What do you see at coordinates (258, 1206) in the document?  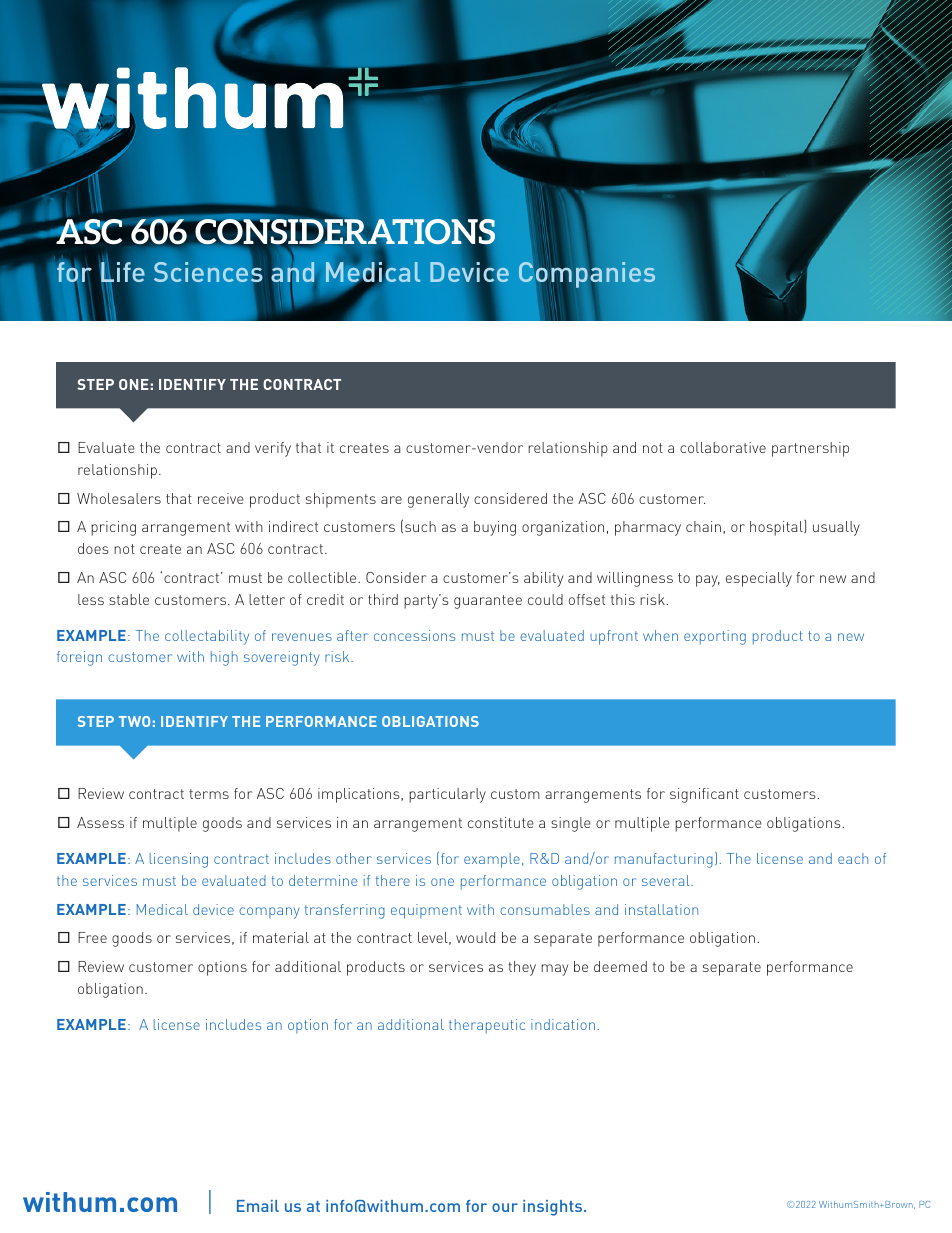 I see `Email` at bounding box center [258, 1206].
